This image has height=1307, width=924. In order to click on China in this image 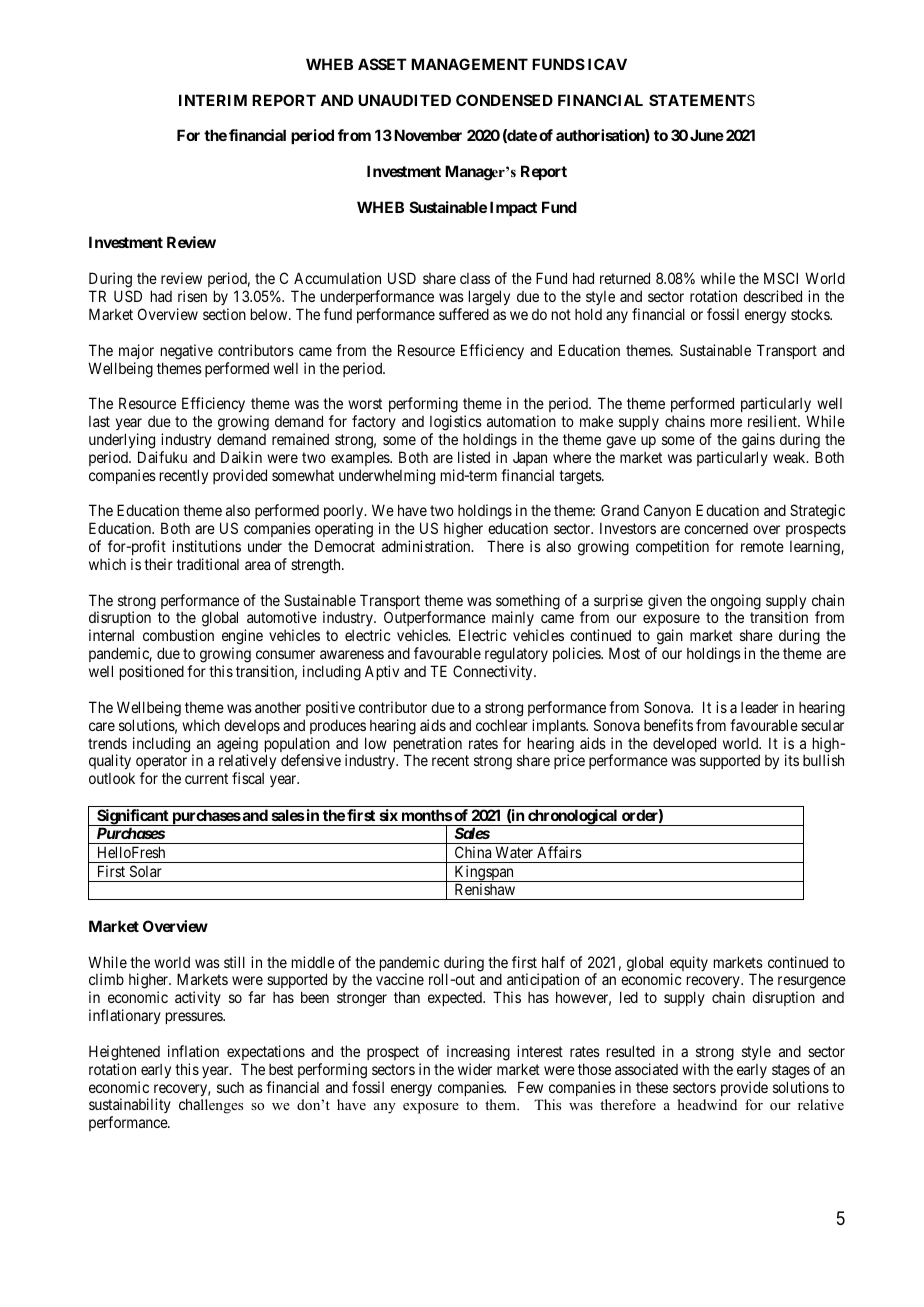, I will do `click(473, 852)`.
